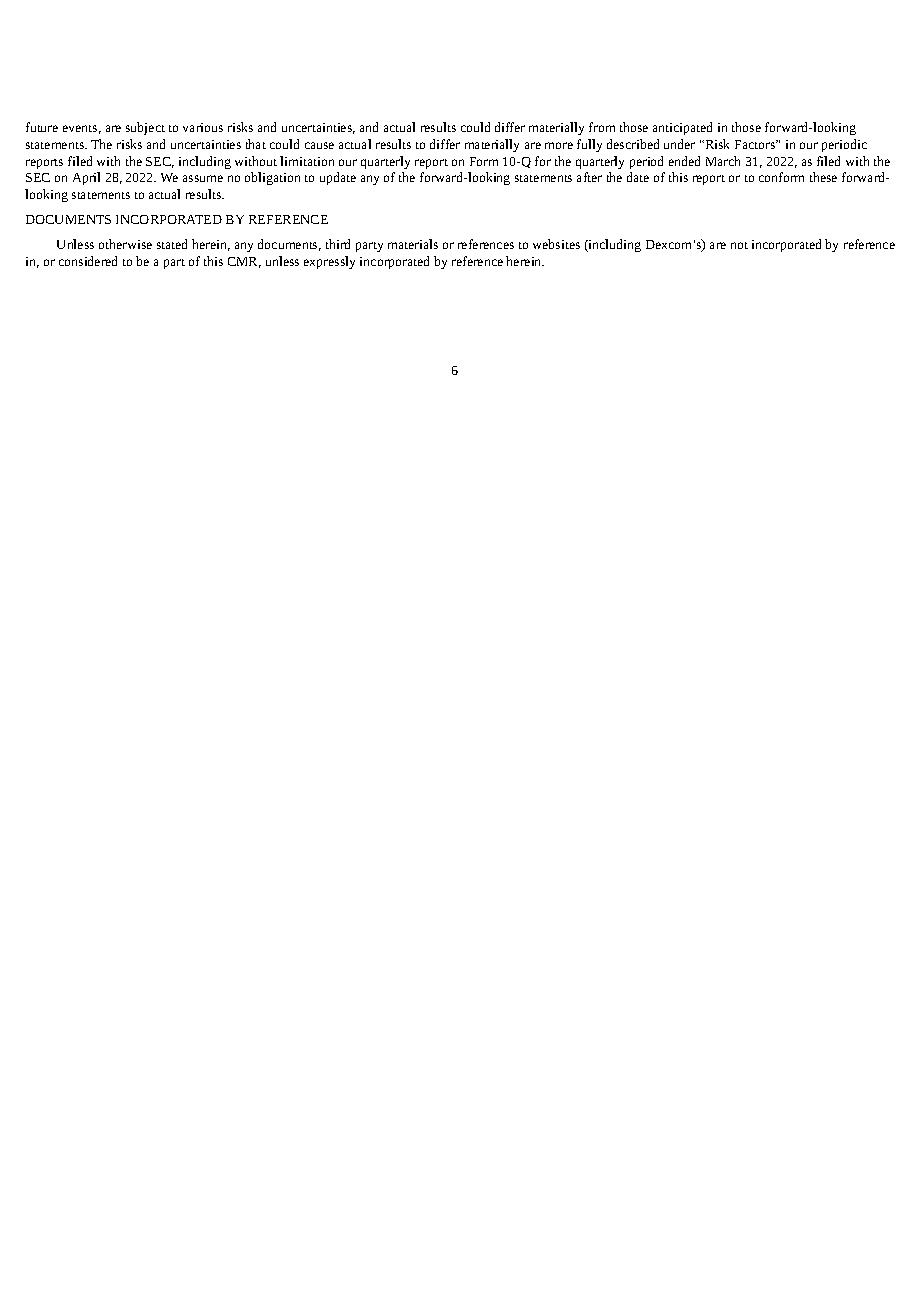  What do you see at coordinates (88, 261) in the page?
I see `considered` at bounding box center [88, 261].
